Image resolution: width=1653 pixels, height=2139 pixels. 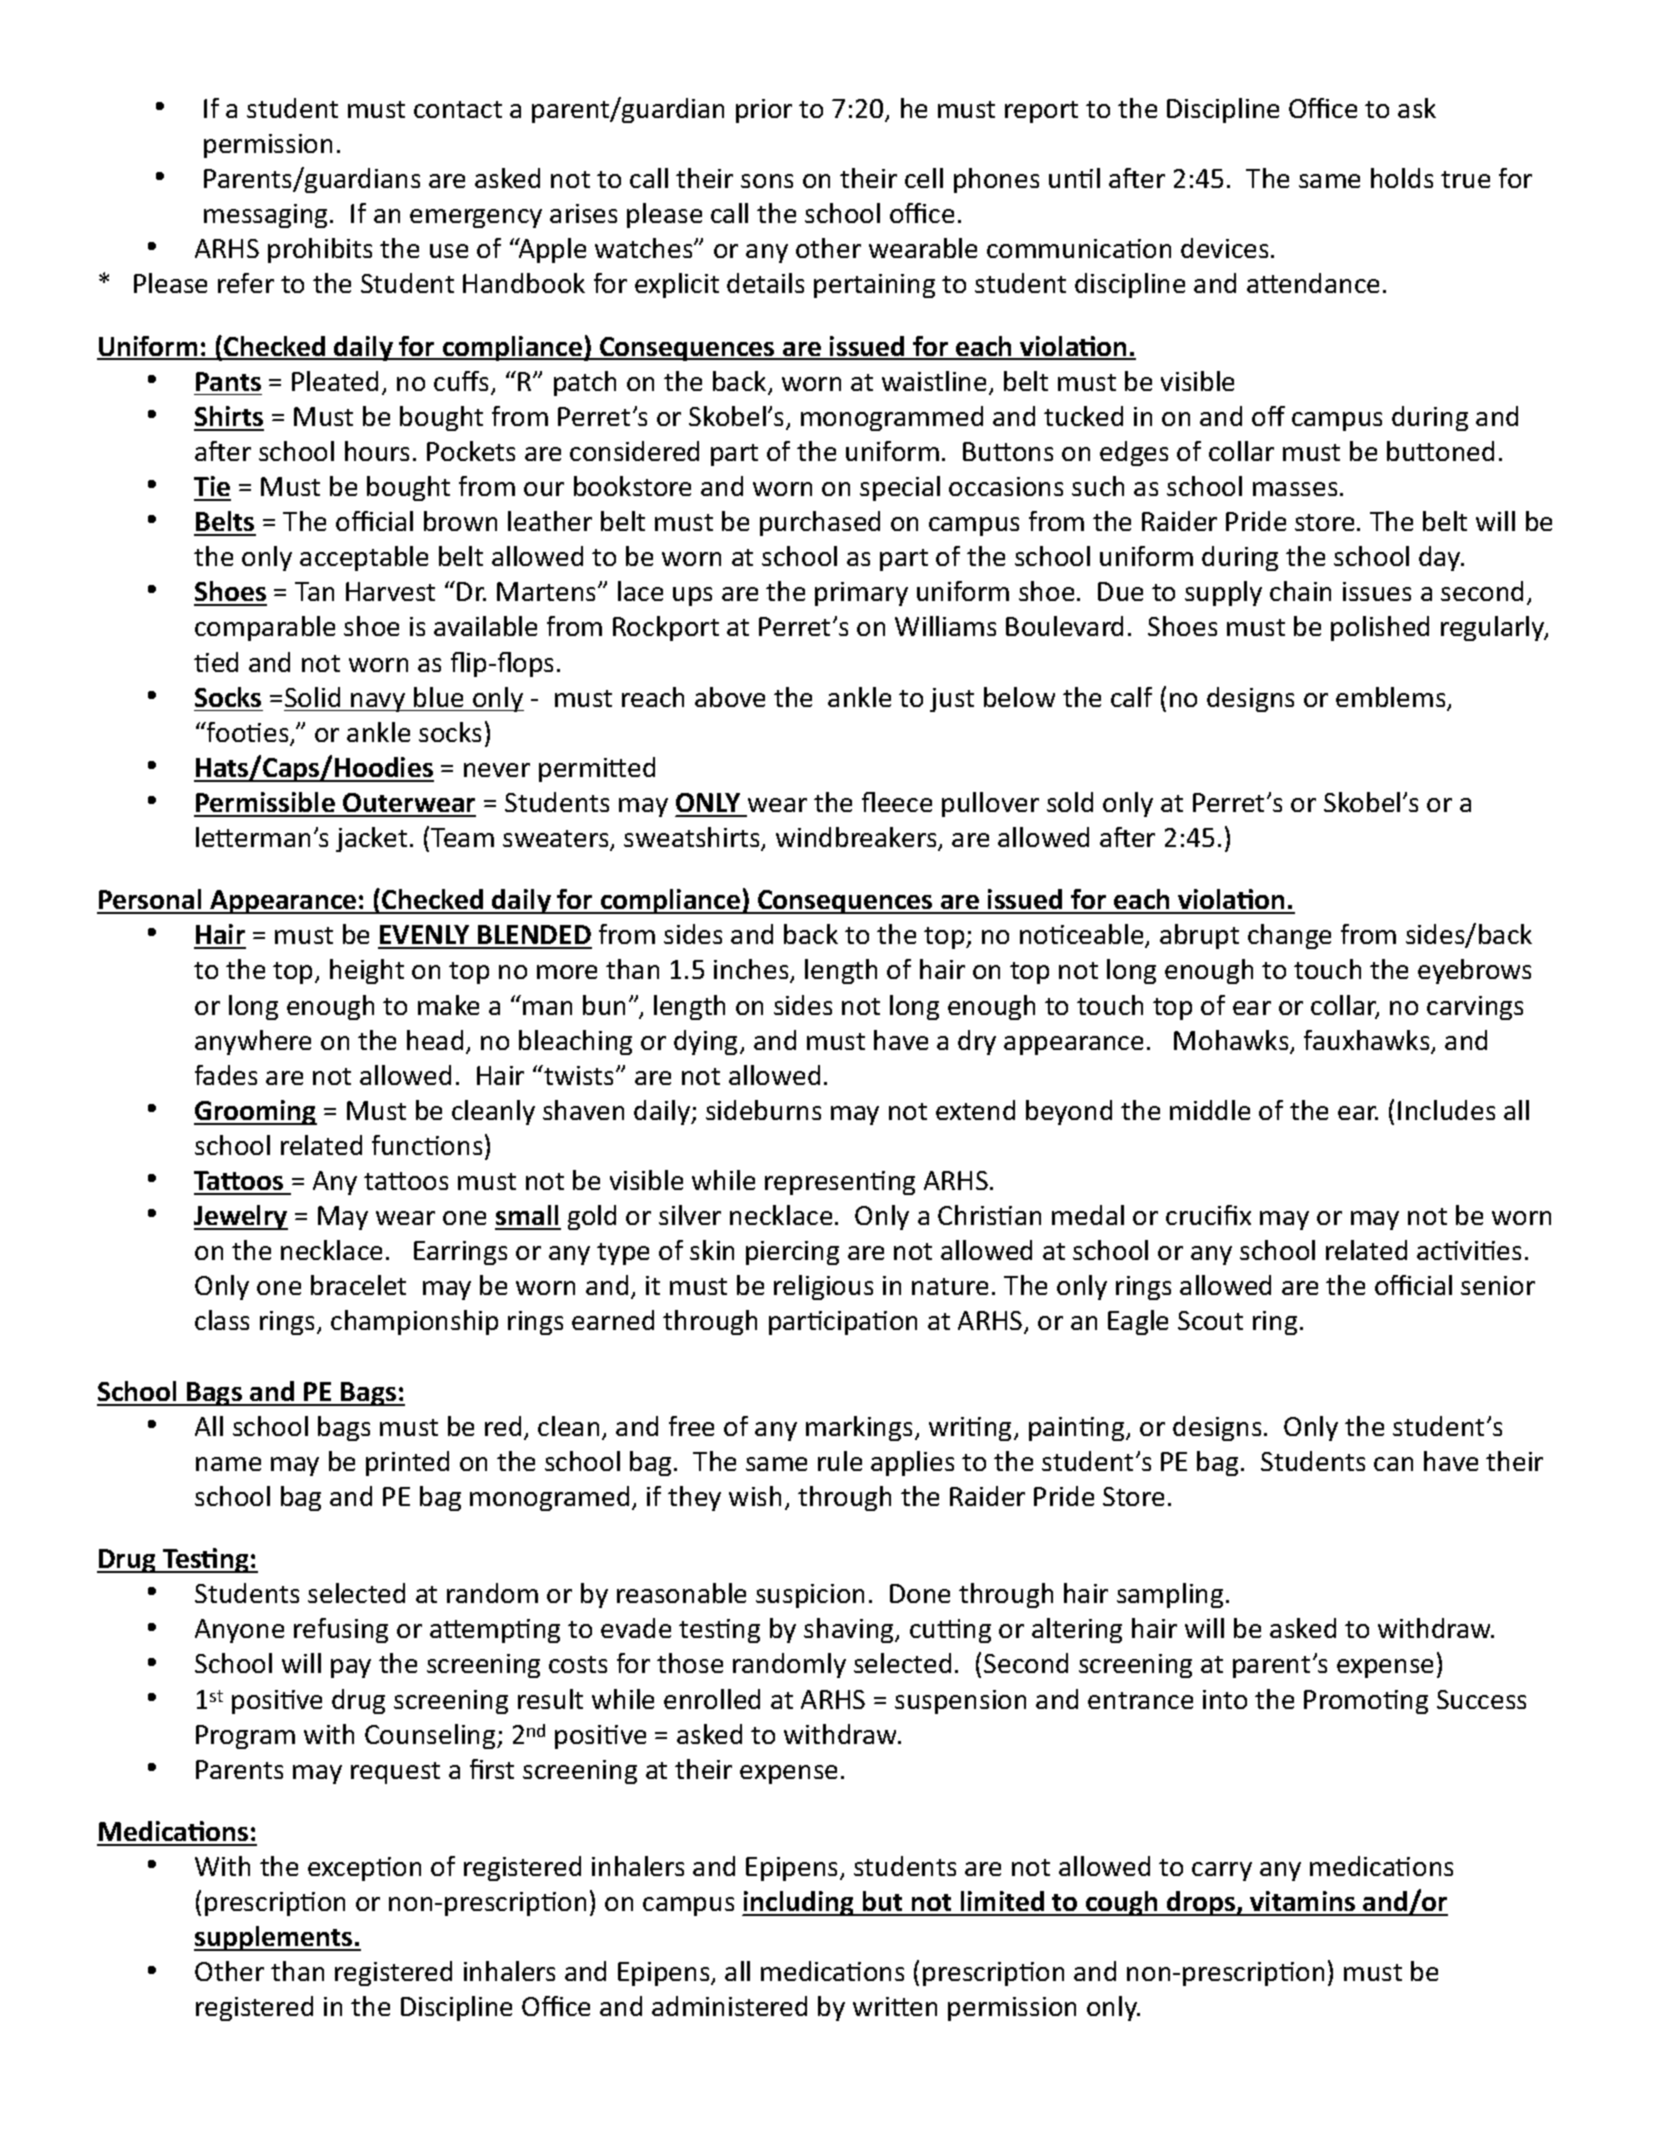 What do you see at coordinates (274, 1938) in the screenshot?
I see `supplements` at bounding box center [274, 1938].
